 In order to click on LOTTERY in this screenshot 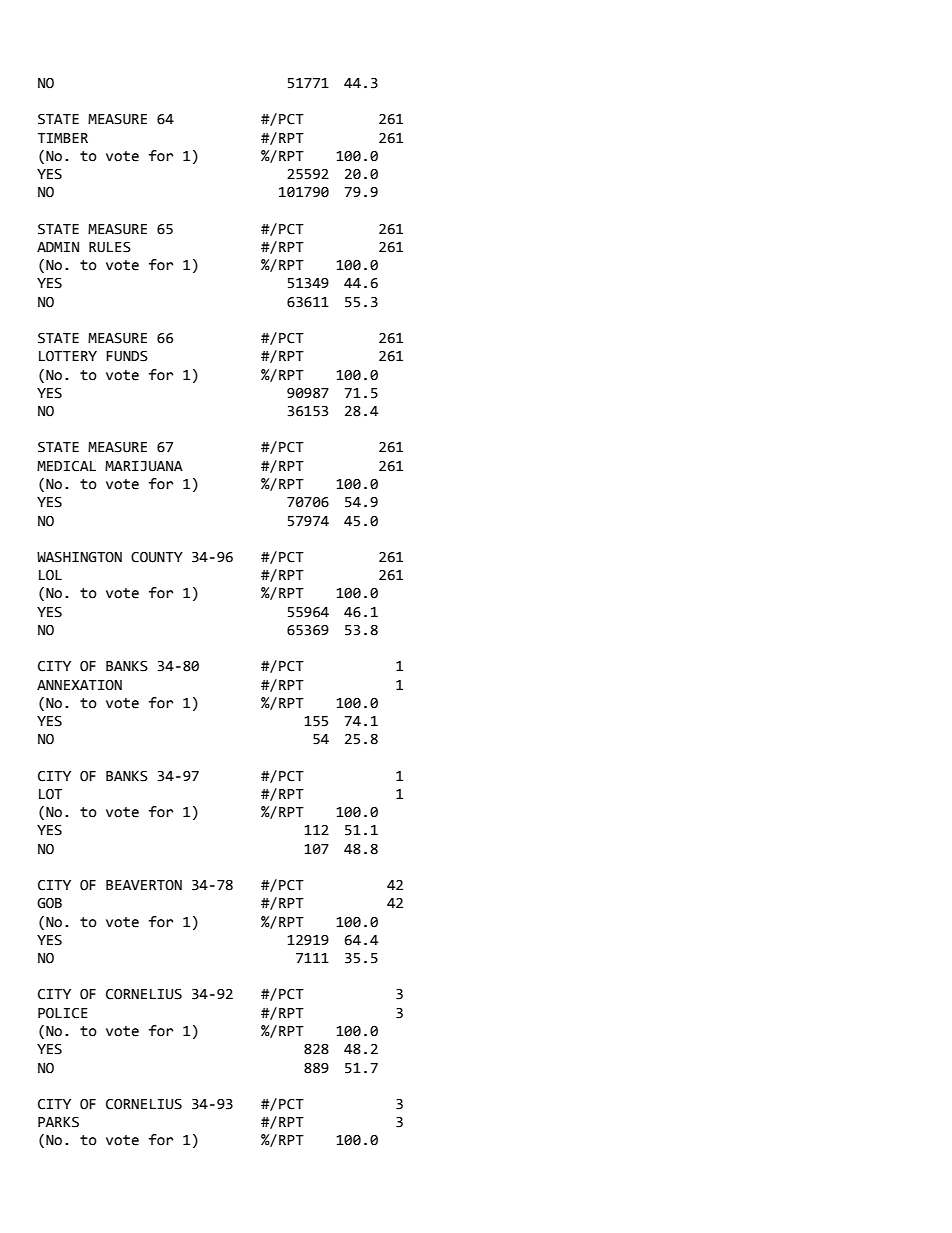, I will do `click(68, 356)`.
